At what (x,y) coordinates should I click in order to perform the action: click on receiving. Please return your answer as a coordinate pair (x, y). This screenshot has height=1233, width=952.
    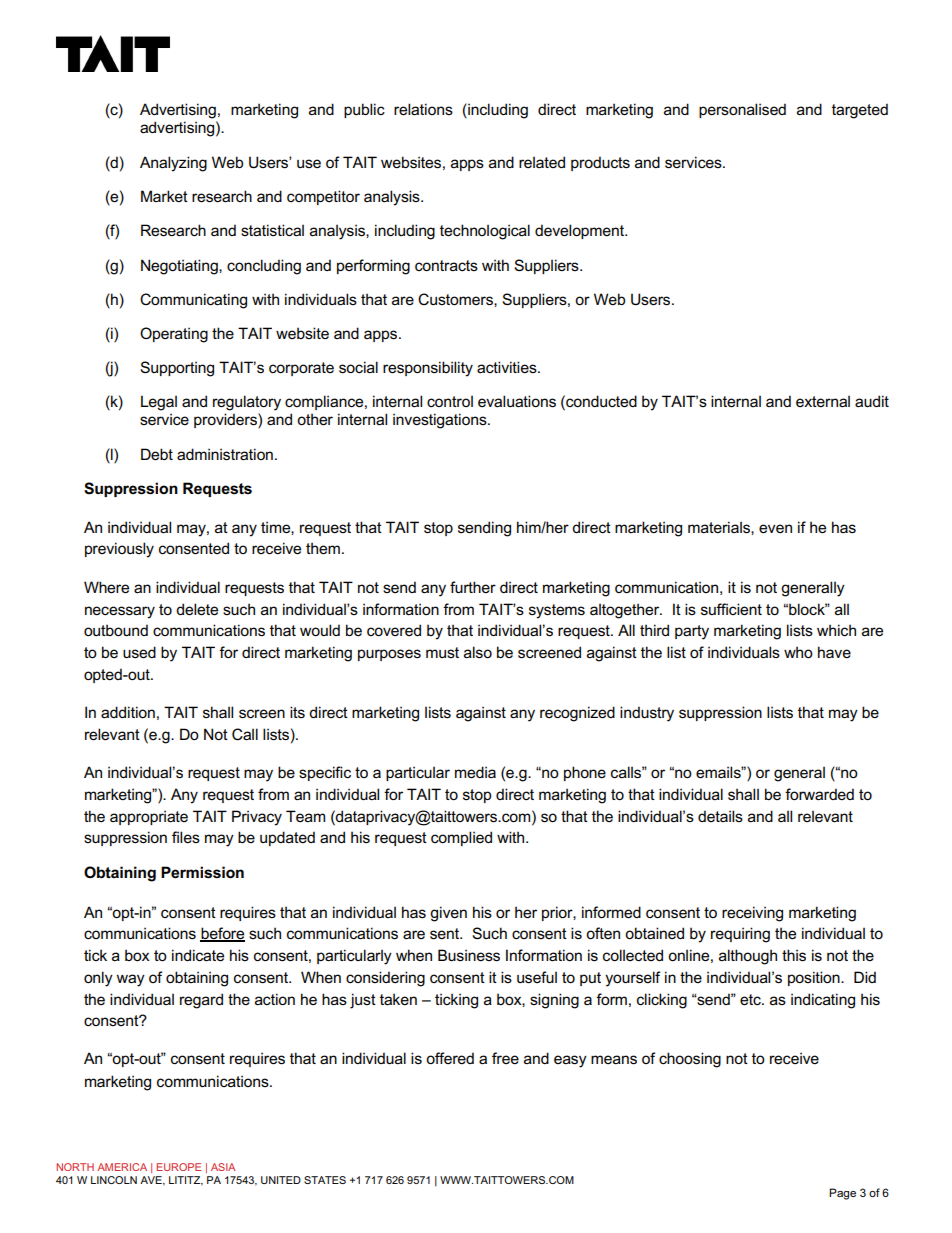
    Looking at the image, I should click on (752, 914).
